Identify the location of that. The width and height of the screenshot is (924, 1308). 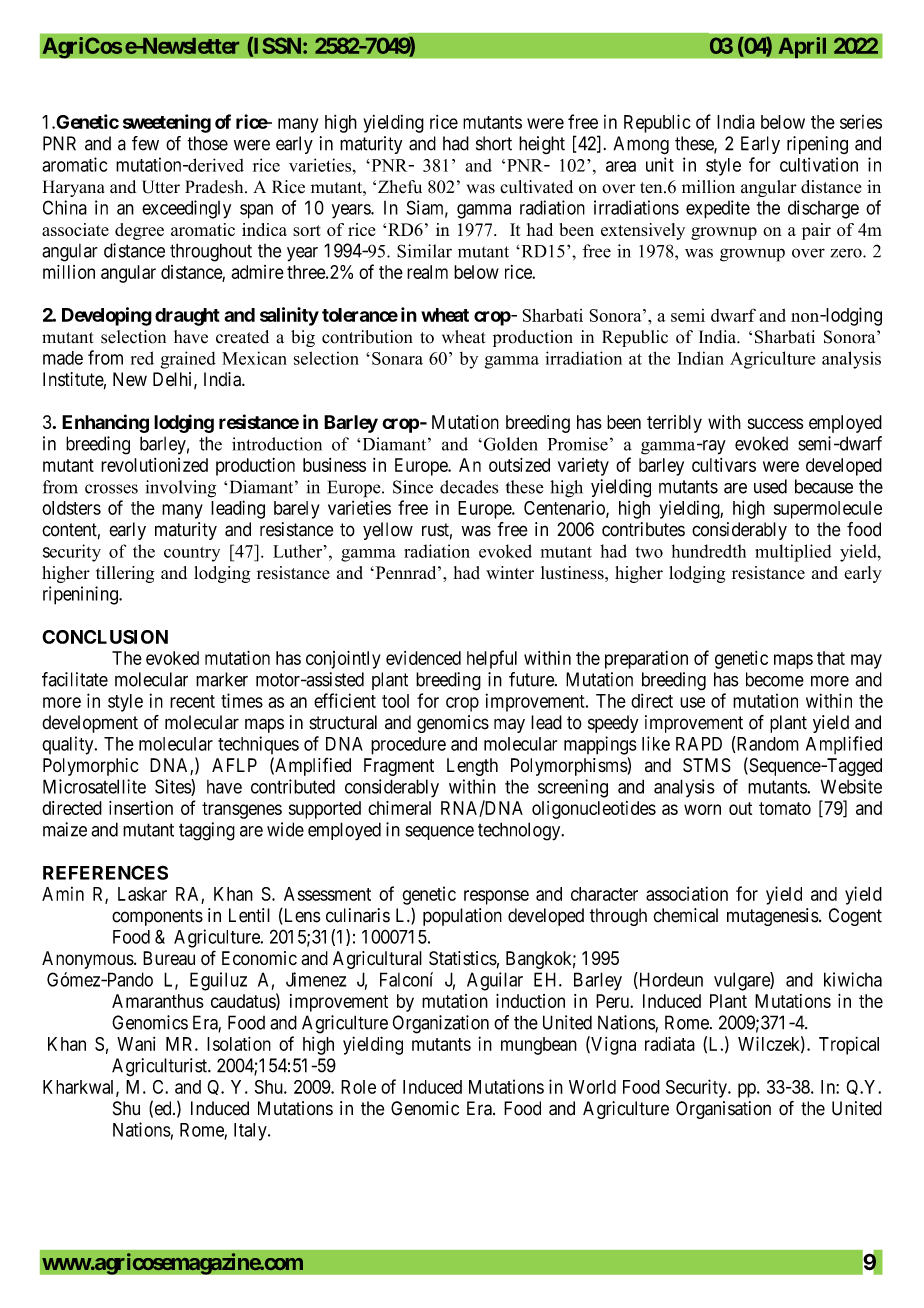
(831, 658).
